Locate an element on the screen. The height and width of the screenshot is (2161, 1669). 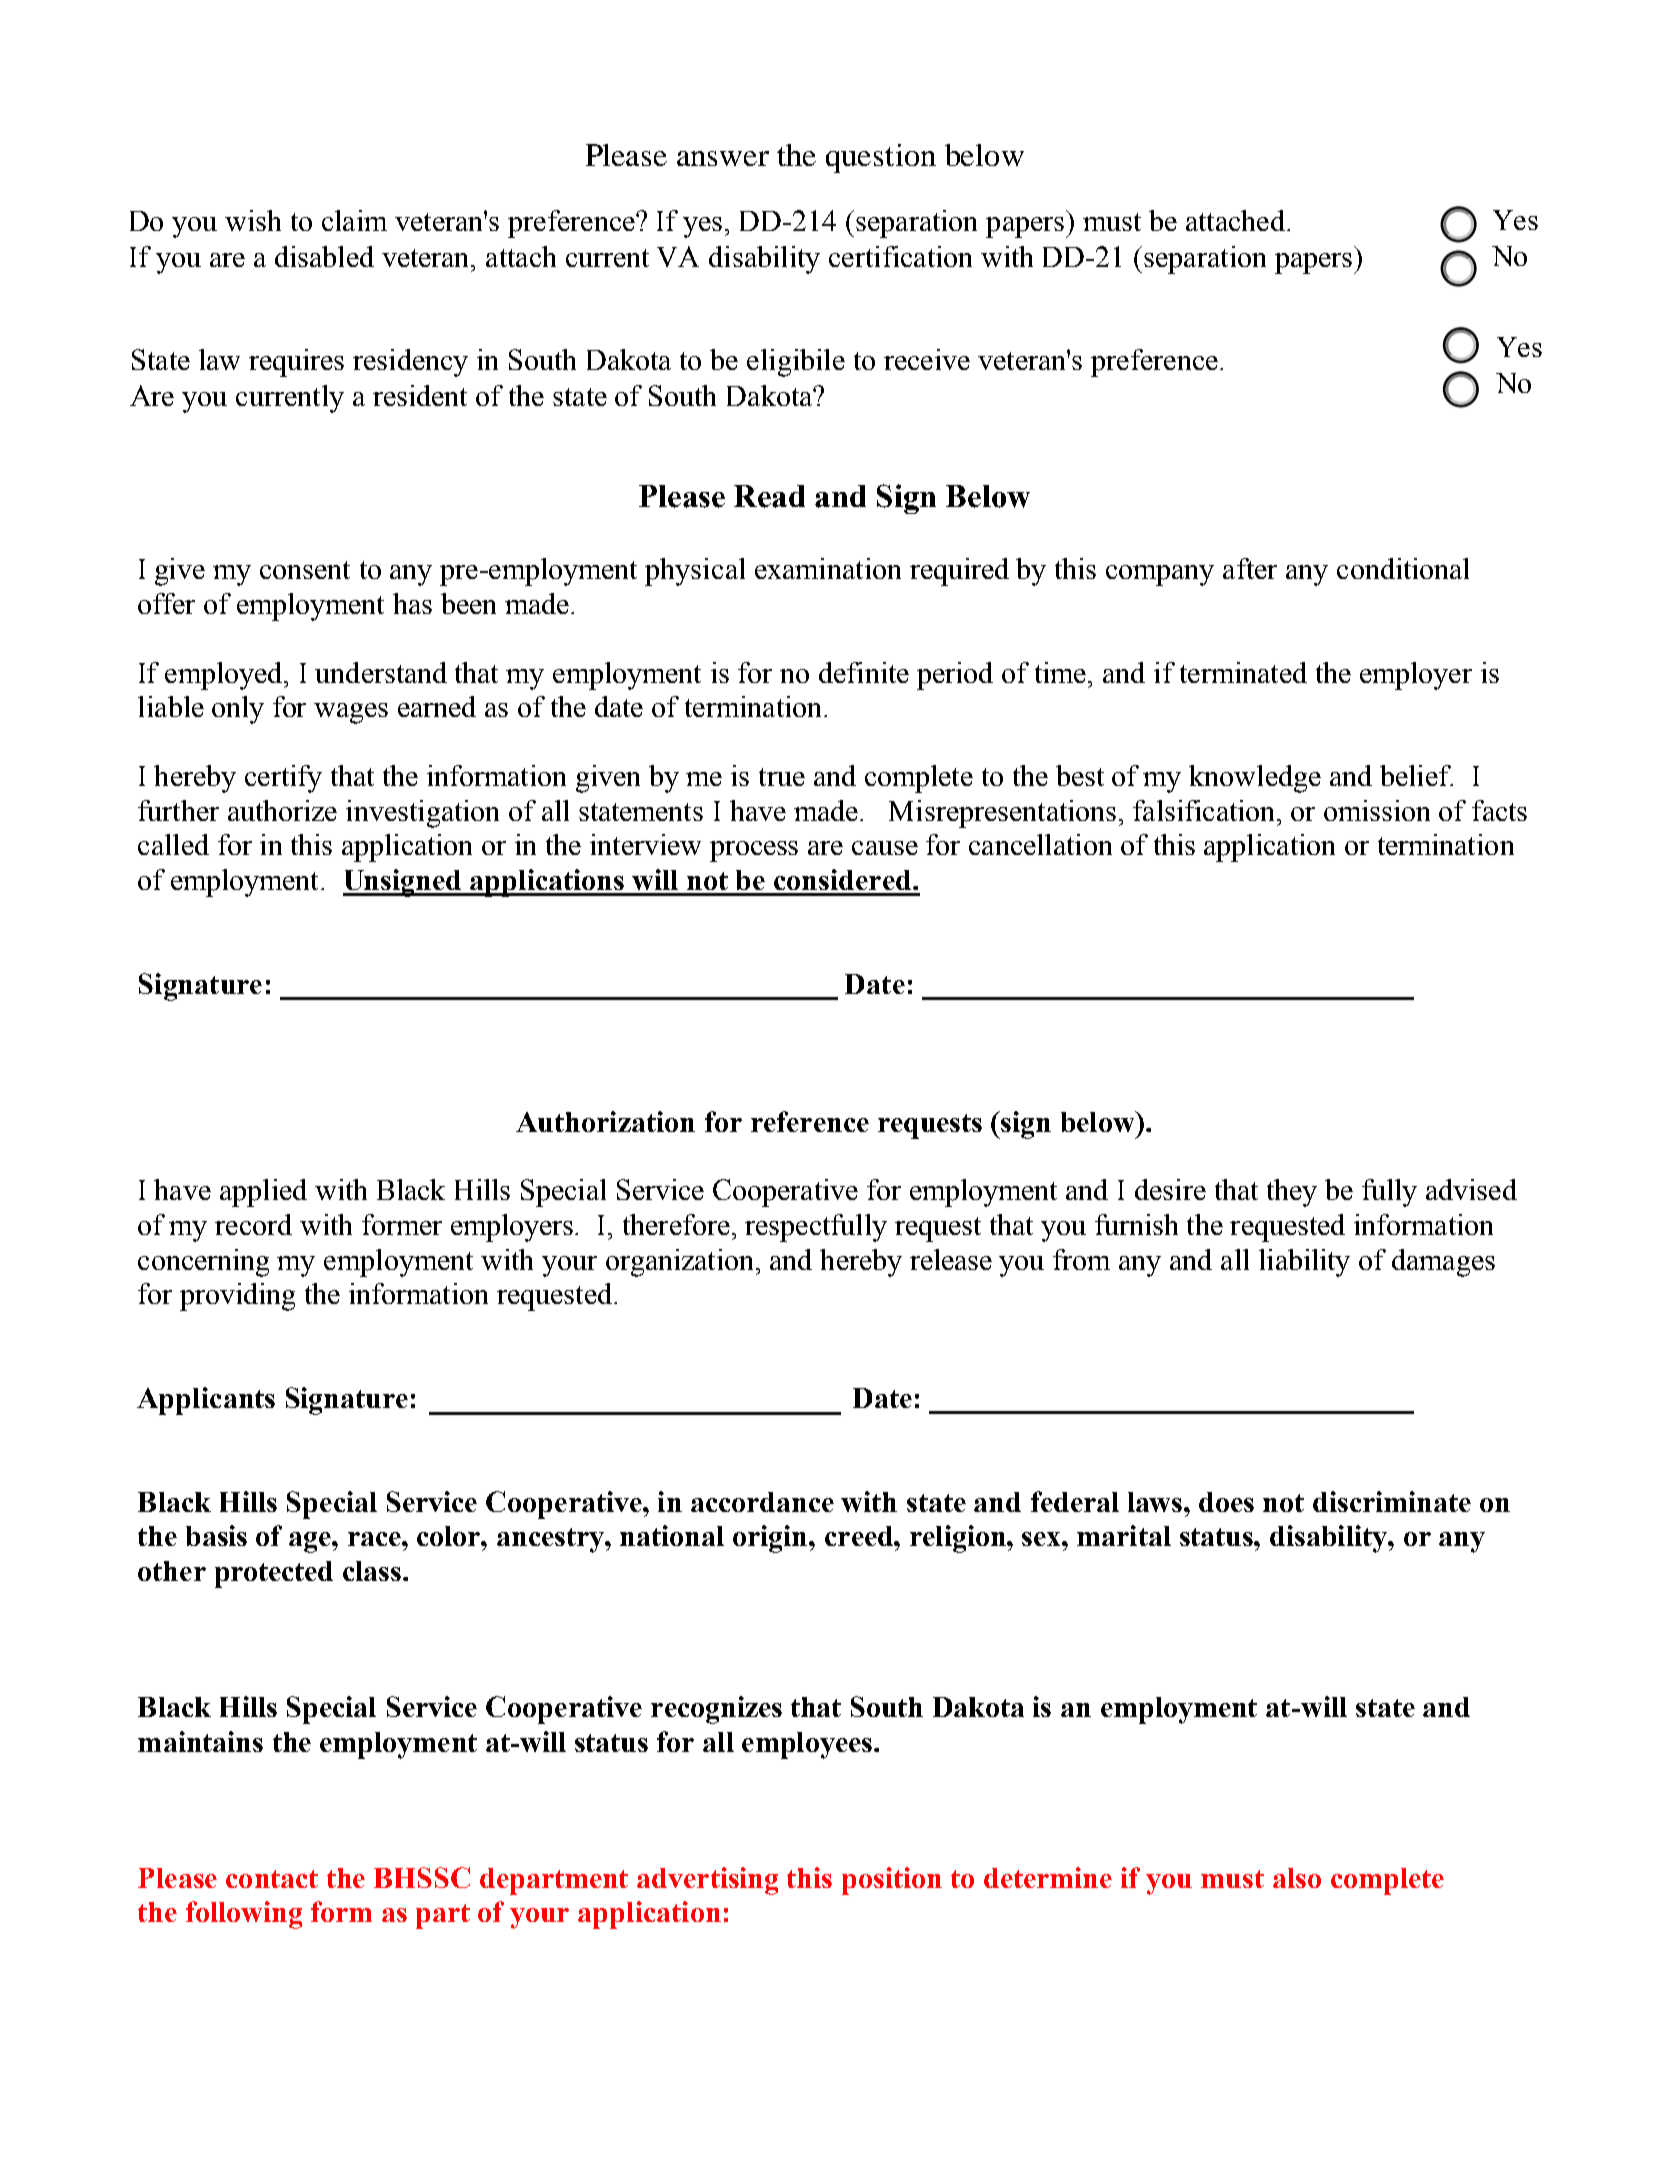
discriminate is located at coordinates (1392, 1501).
